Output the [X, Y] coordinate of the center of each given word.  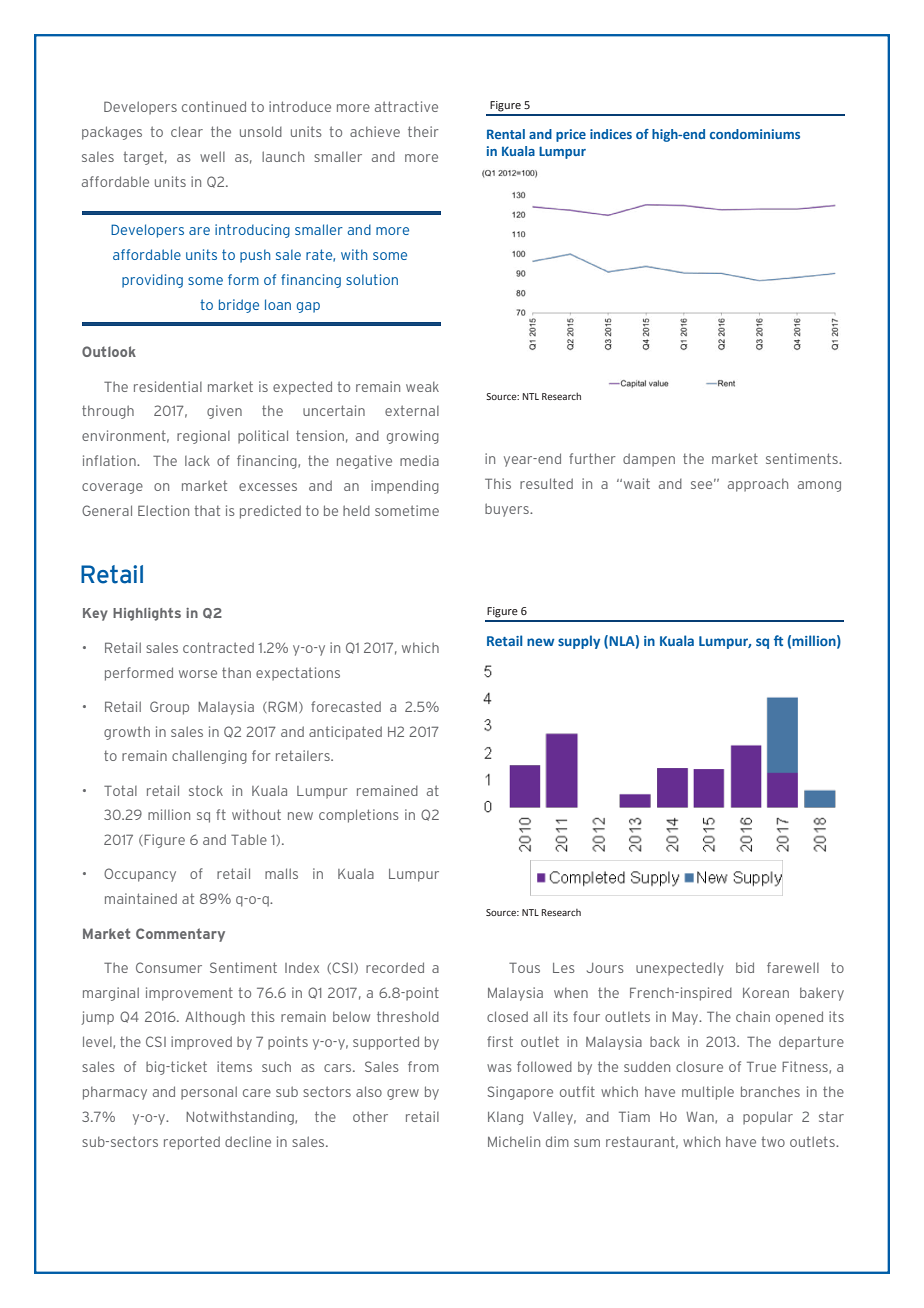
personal [209, 1092]
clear [187, 131]
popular [768, 1118]
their [423, 131]
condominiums [755, 134]
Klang [505, 1118]
